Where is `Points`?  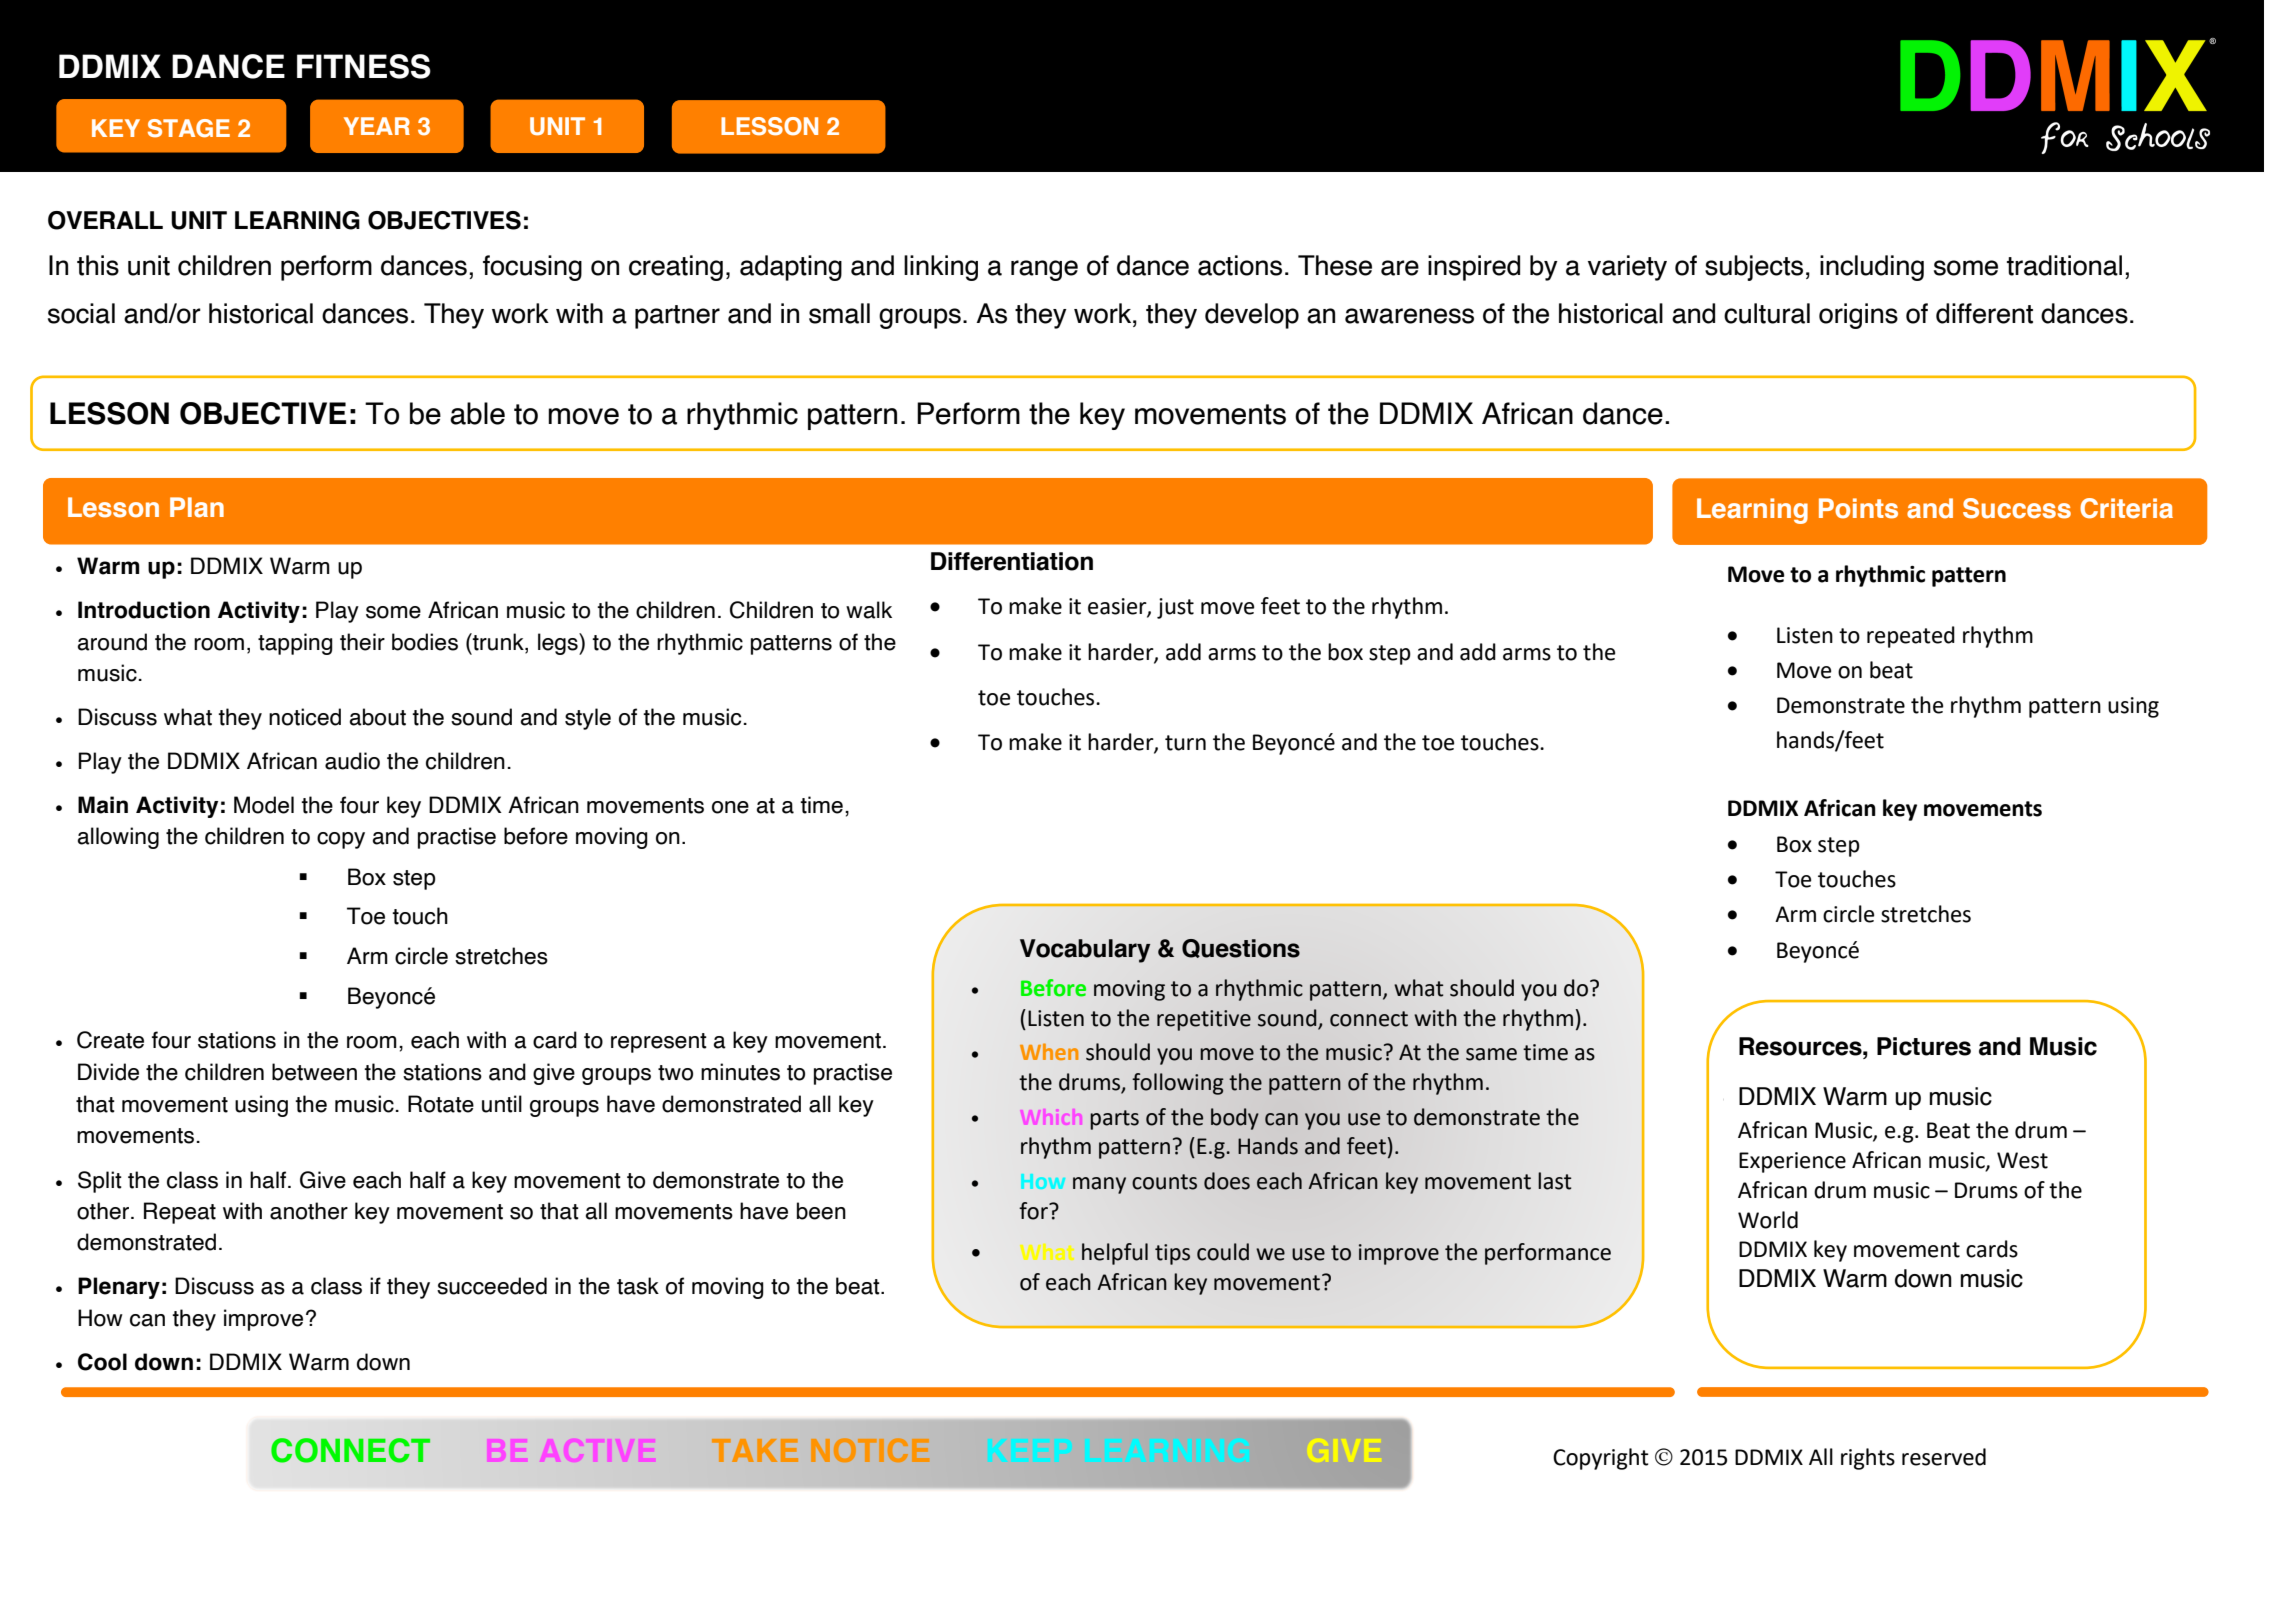
Points is located at coordinates (1858, 508).
